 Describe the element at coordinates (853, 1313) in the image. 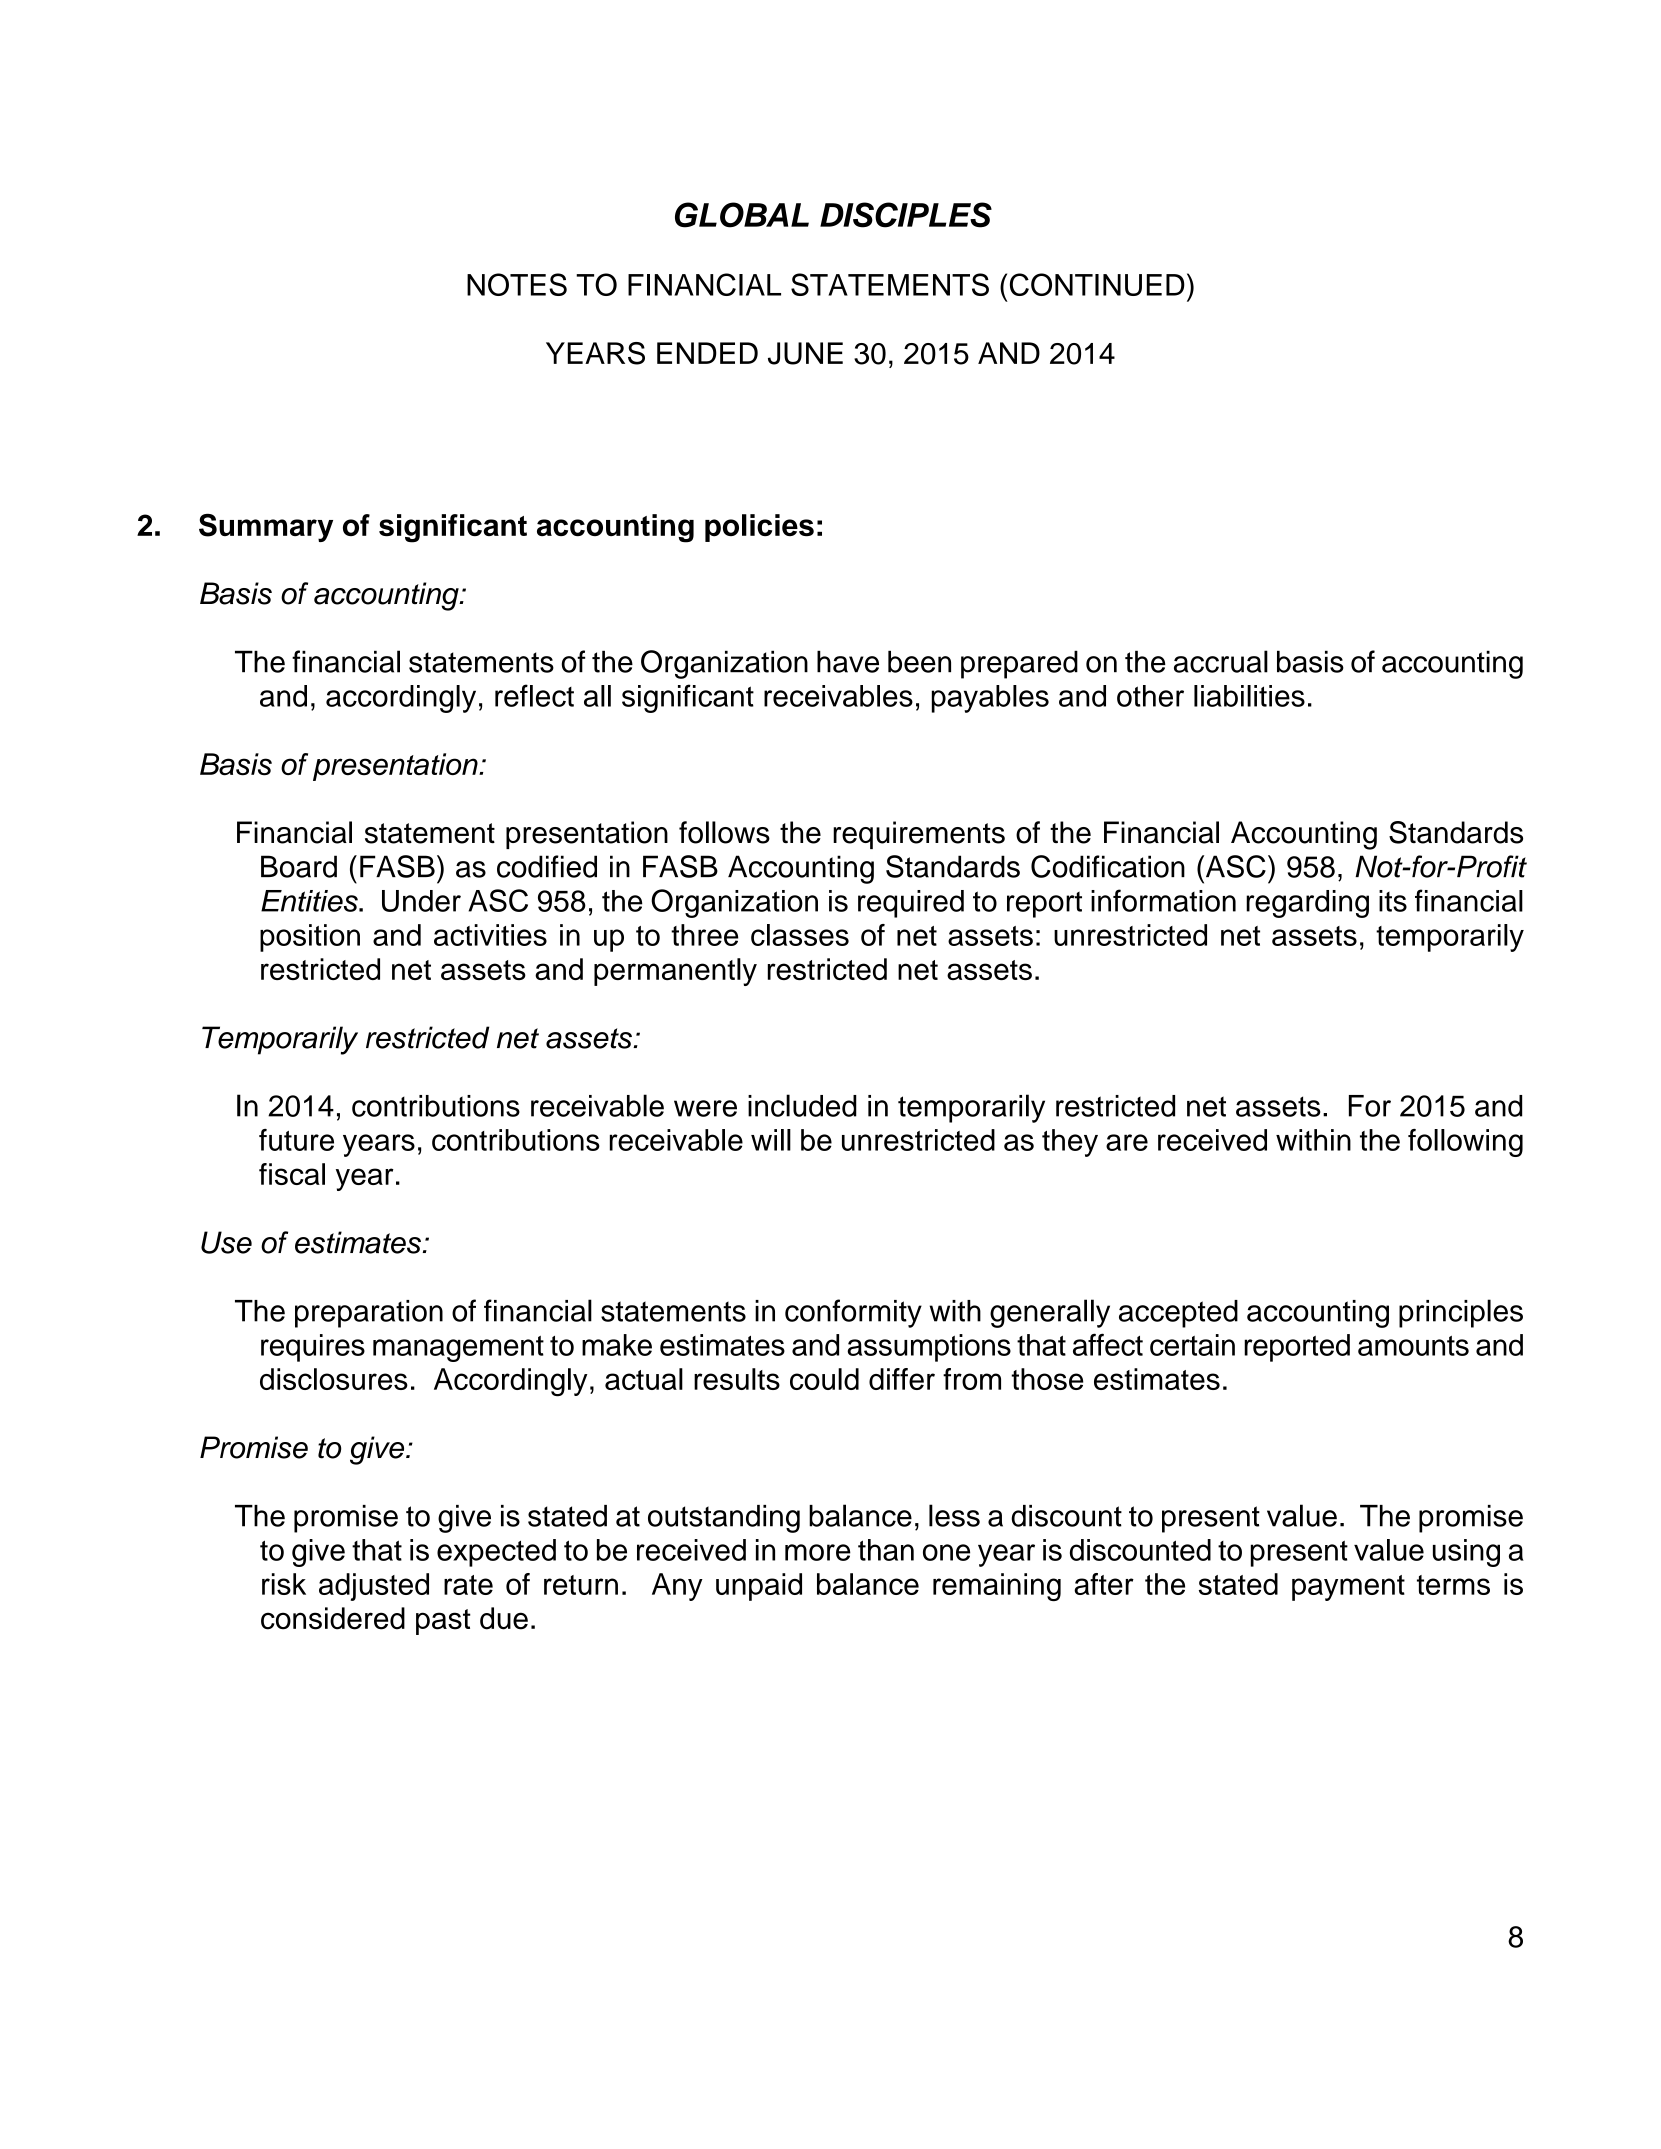

I see `conformity` at that location.
